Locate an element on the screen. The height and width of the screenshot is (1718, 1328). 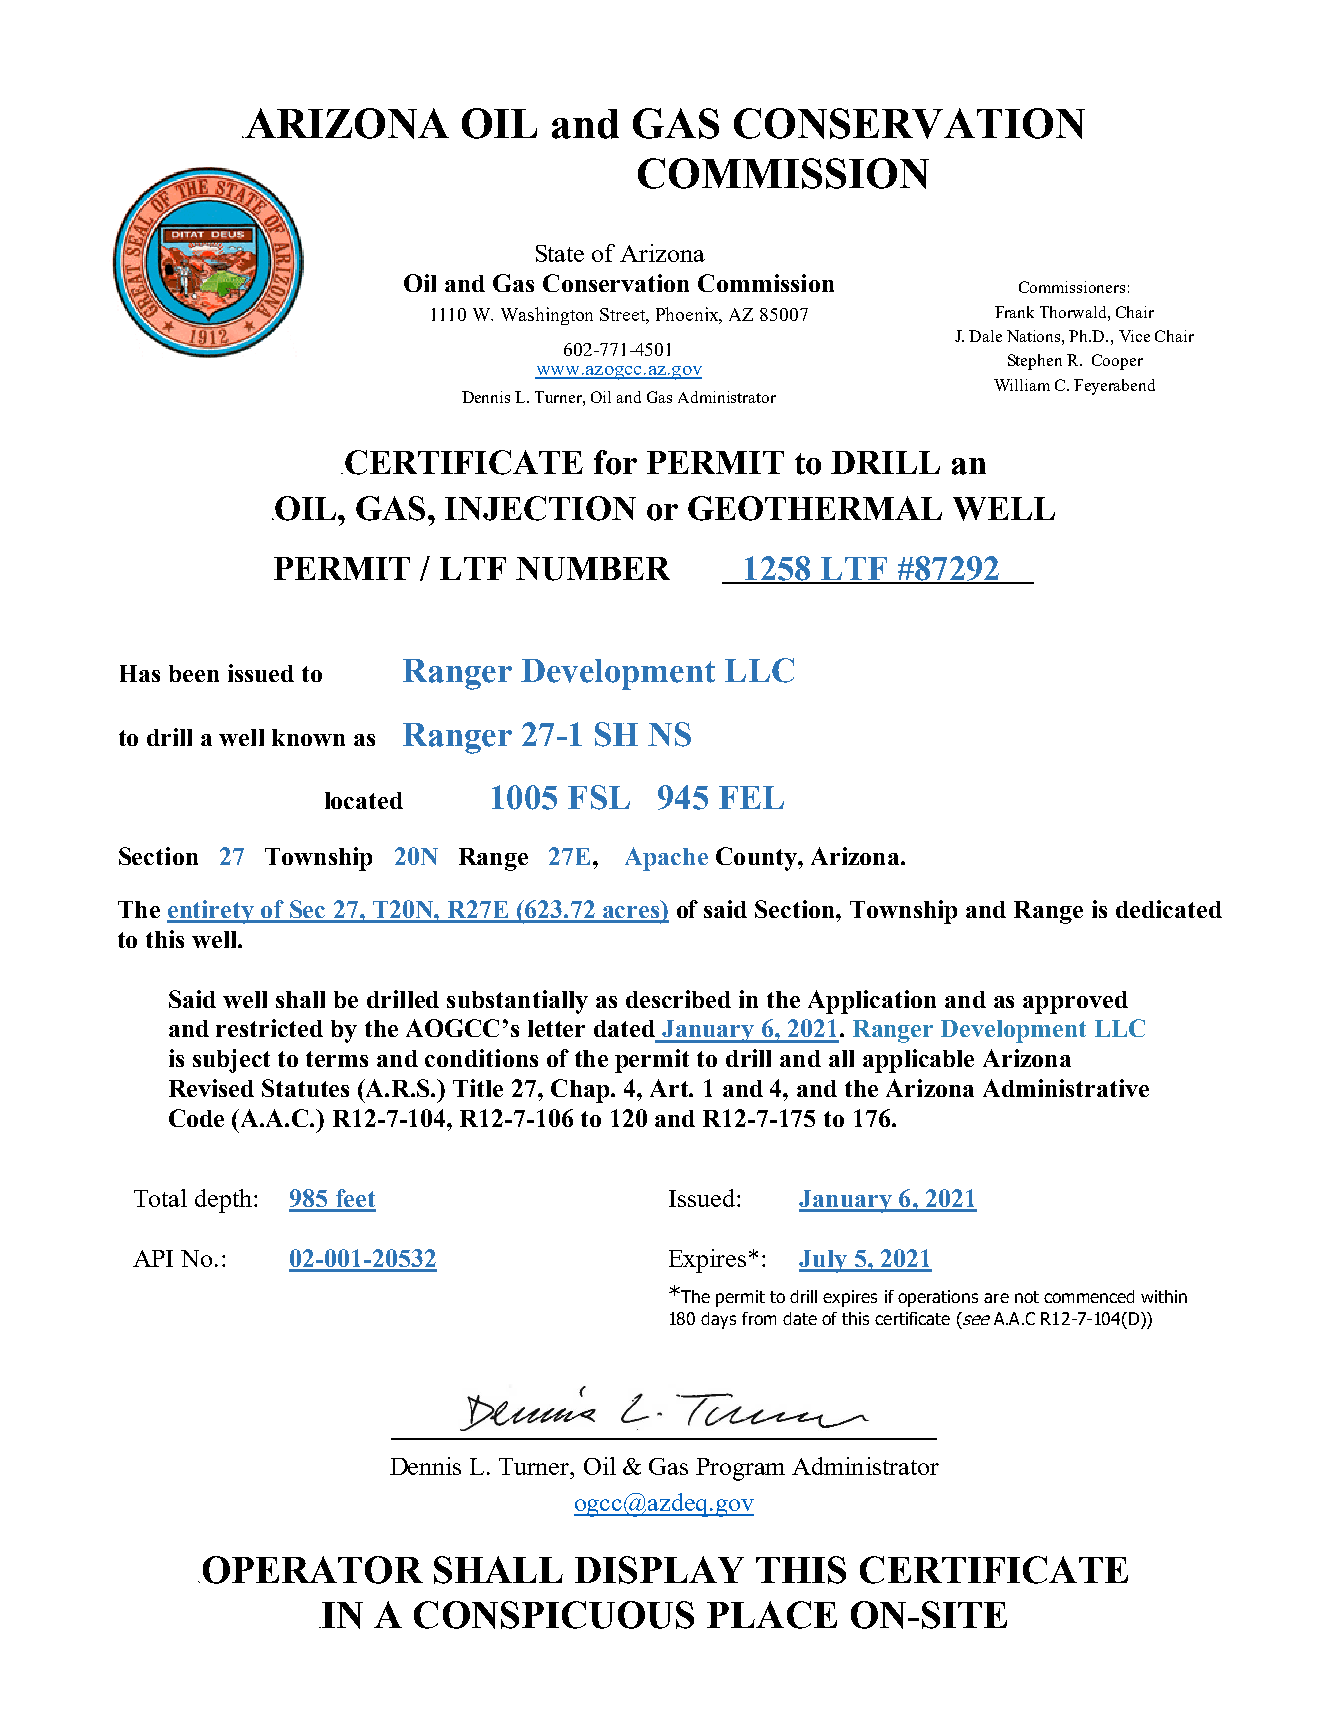
entirety is located at coordinates (211, 912).
